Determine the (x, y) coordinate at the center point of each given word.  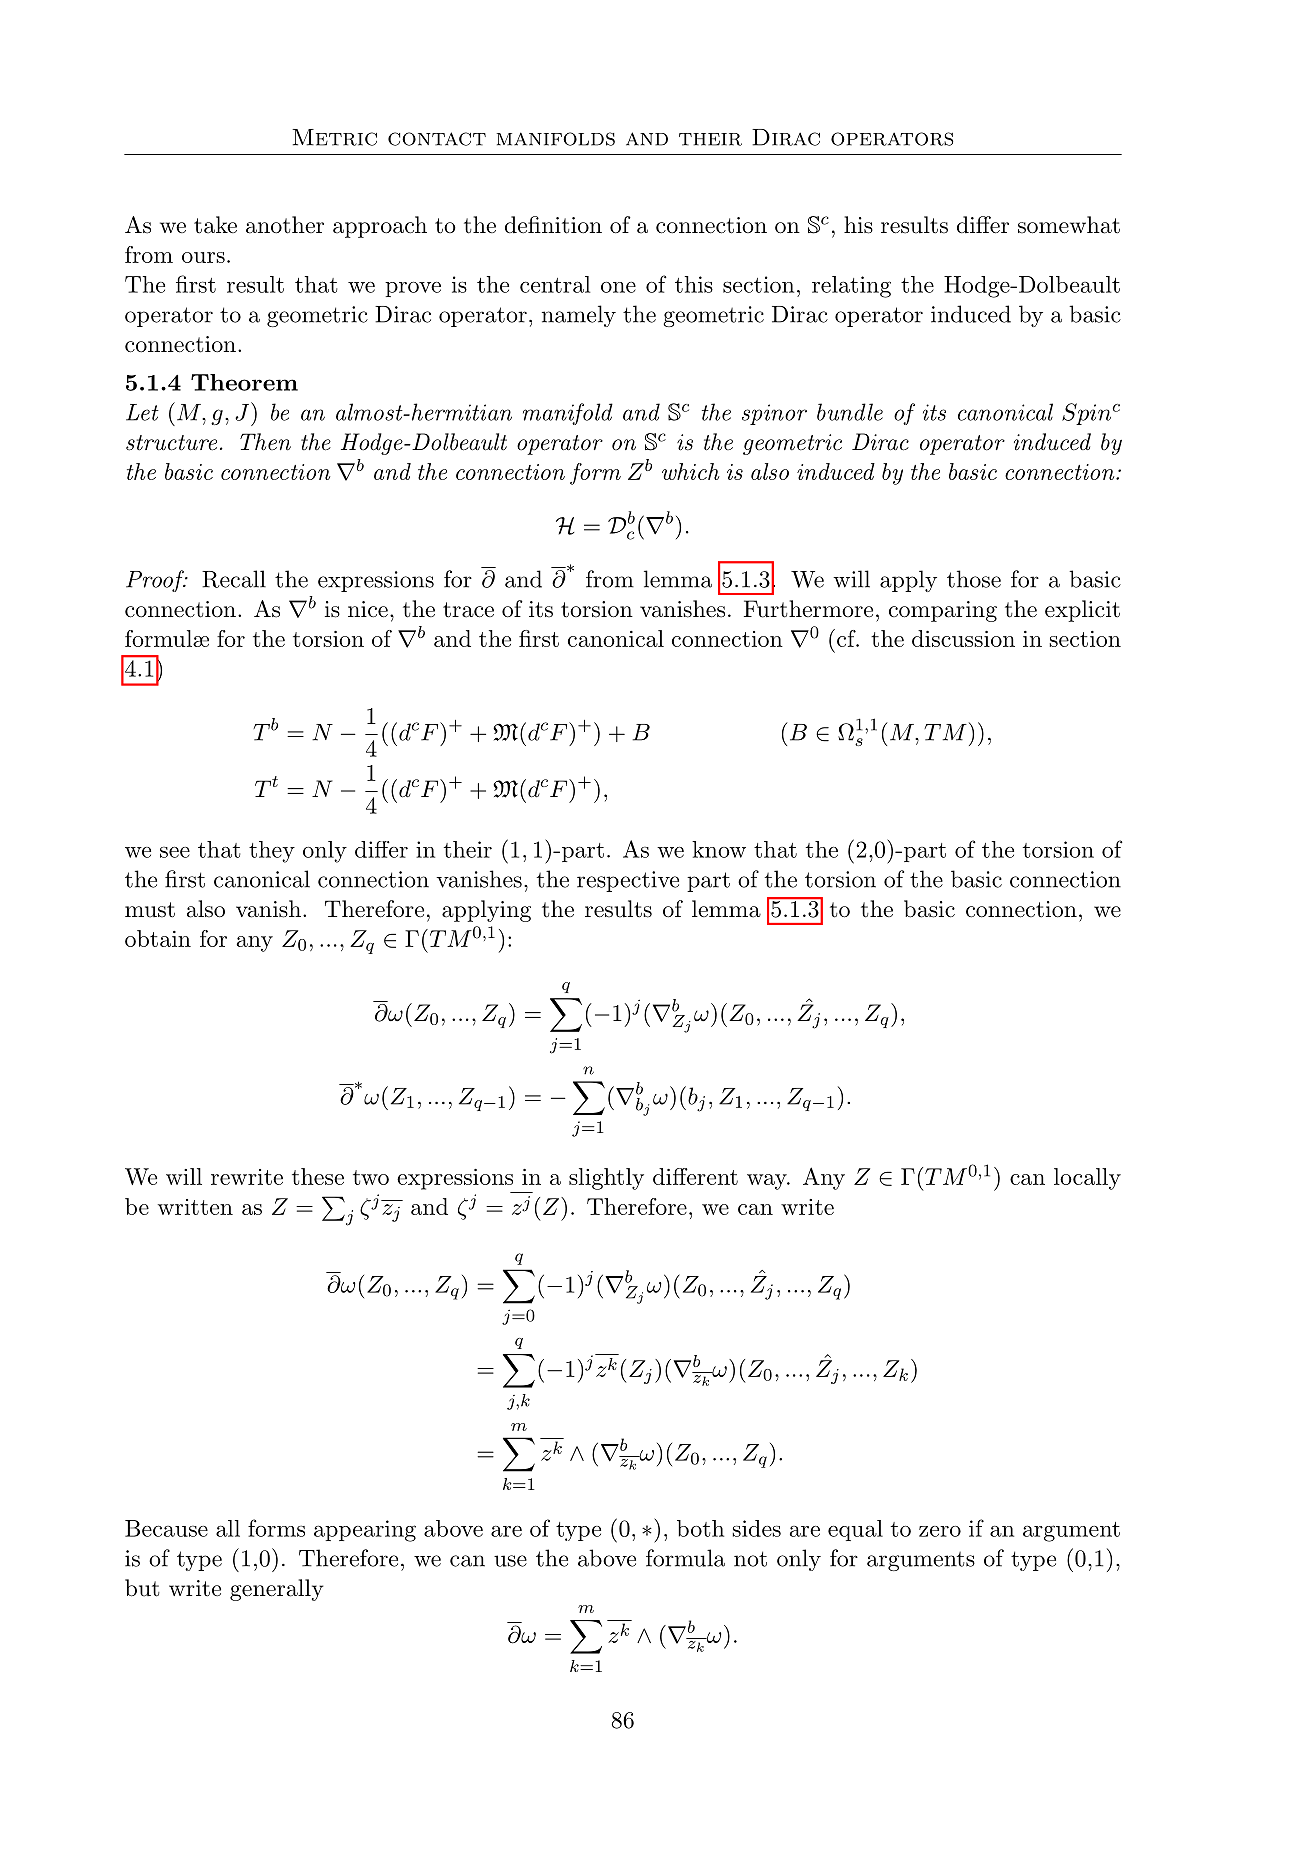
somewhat (1069, 225)
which (691, 471)
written (195, 1207)
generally (277, 1590)
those (974, 579)
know (719, 849)
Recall (234, 579)
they (272, 852)
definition (553, 225)
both (700, 1528)
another (285, 225)
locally (1087, 1179)
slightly (606, 1179)
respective (628, 881)
